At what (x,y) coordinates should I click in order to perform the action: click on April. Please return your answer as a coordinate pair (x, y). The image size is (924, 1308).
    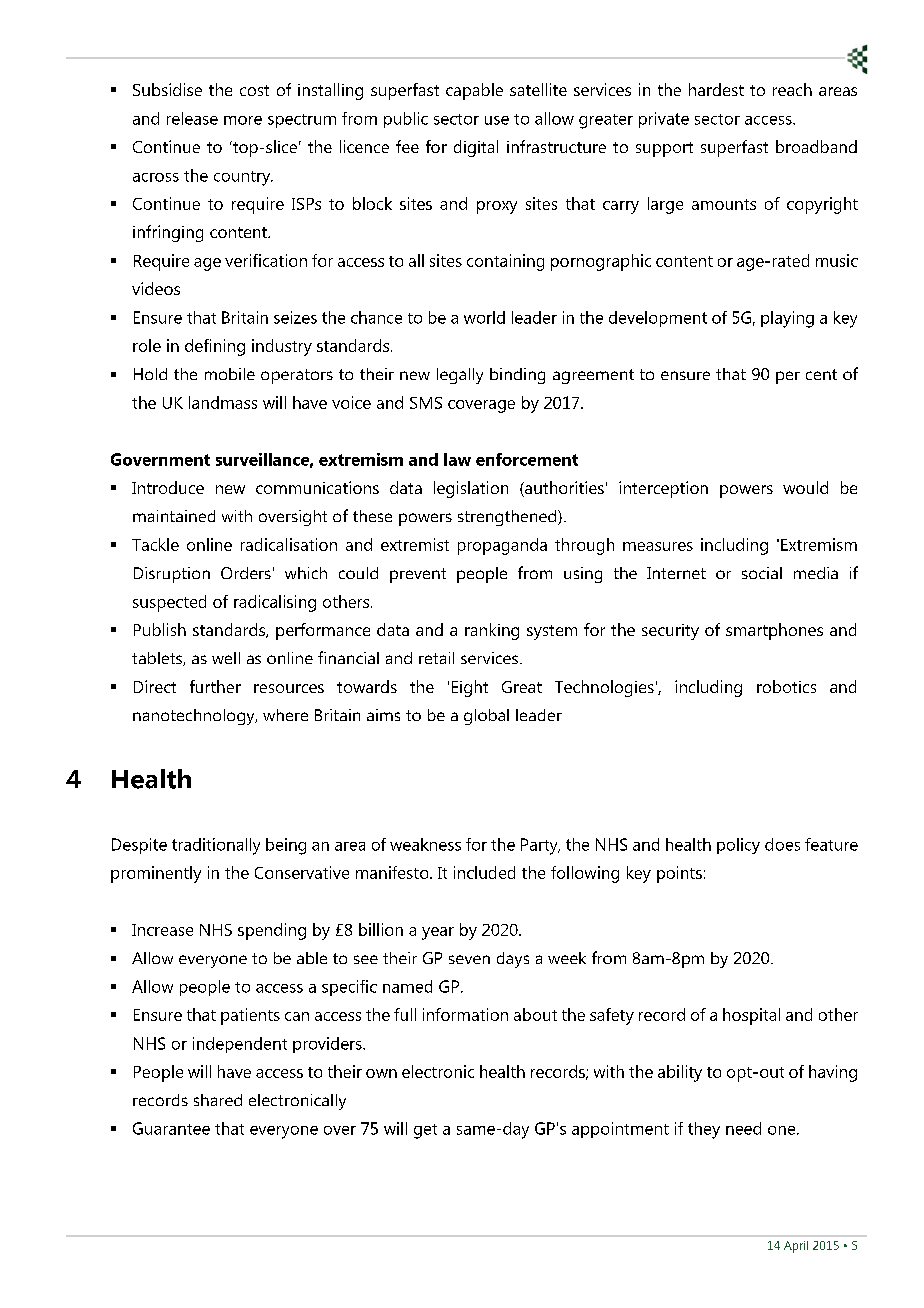
    Looking at the image, I should click on (796, 1247).
